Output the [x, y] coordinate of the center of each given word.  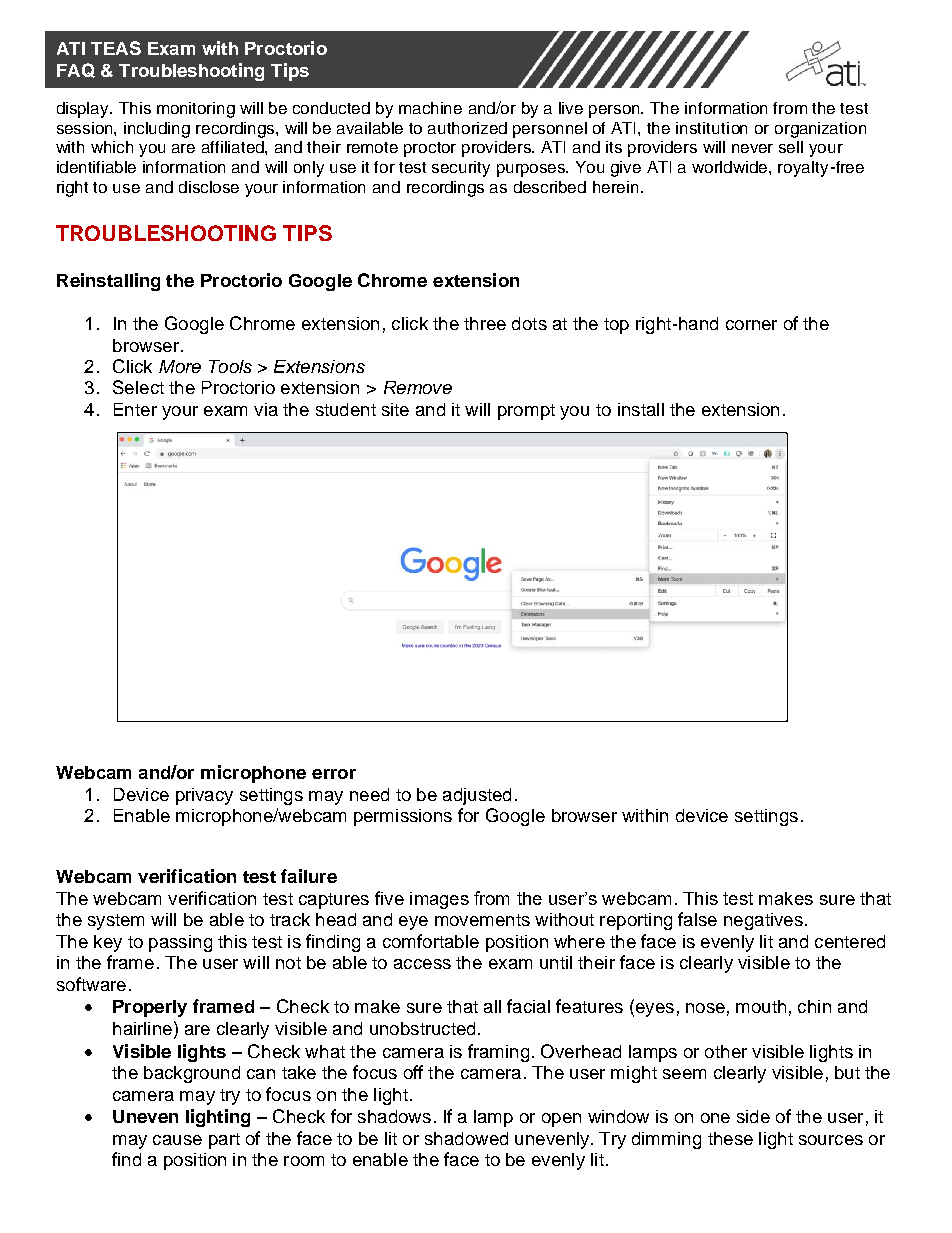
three [485, 323]
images [439, 900]
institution [711, 128]
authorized [467, 128]
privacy [204, 796]
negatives [763, 921]
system [116, 922]
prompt [526, 412]
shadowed [466, 1138]
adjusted [477, 796]
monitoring [196, 110]
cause [177, 1140]
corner [751, 325]
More [180, 366]
